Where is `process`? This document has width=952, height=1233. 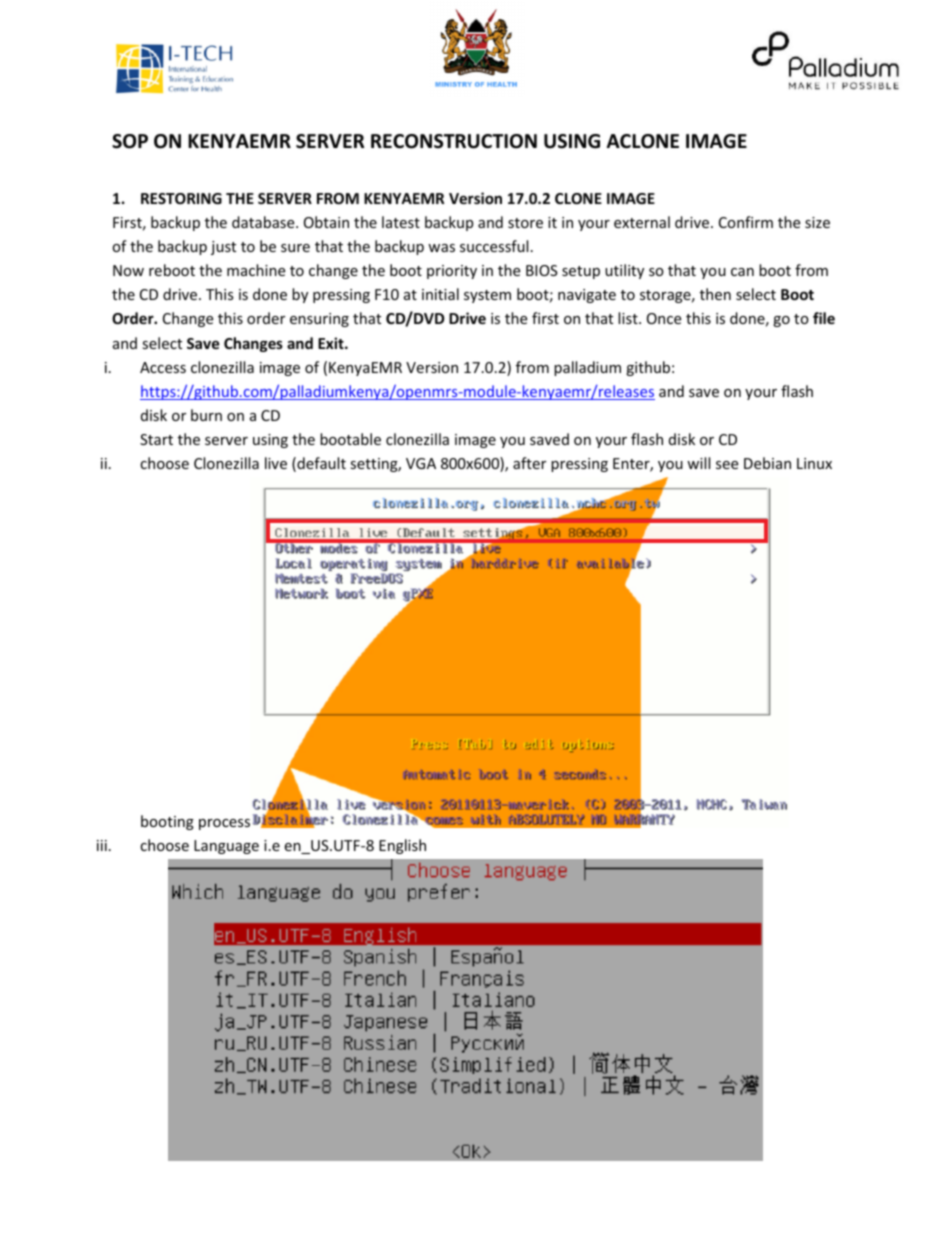 process is located at coordinates (224, 824).
